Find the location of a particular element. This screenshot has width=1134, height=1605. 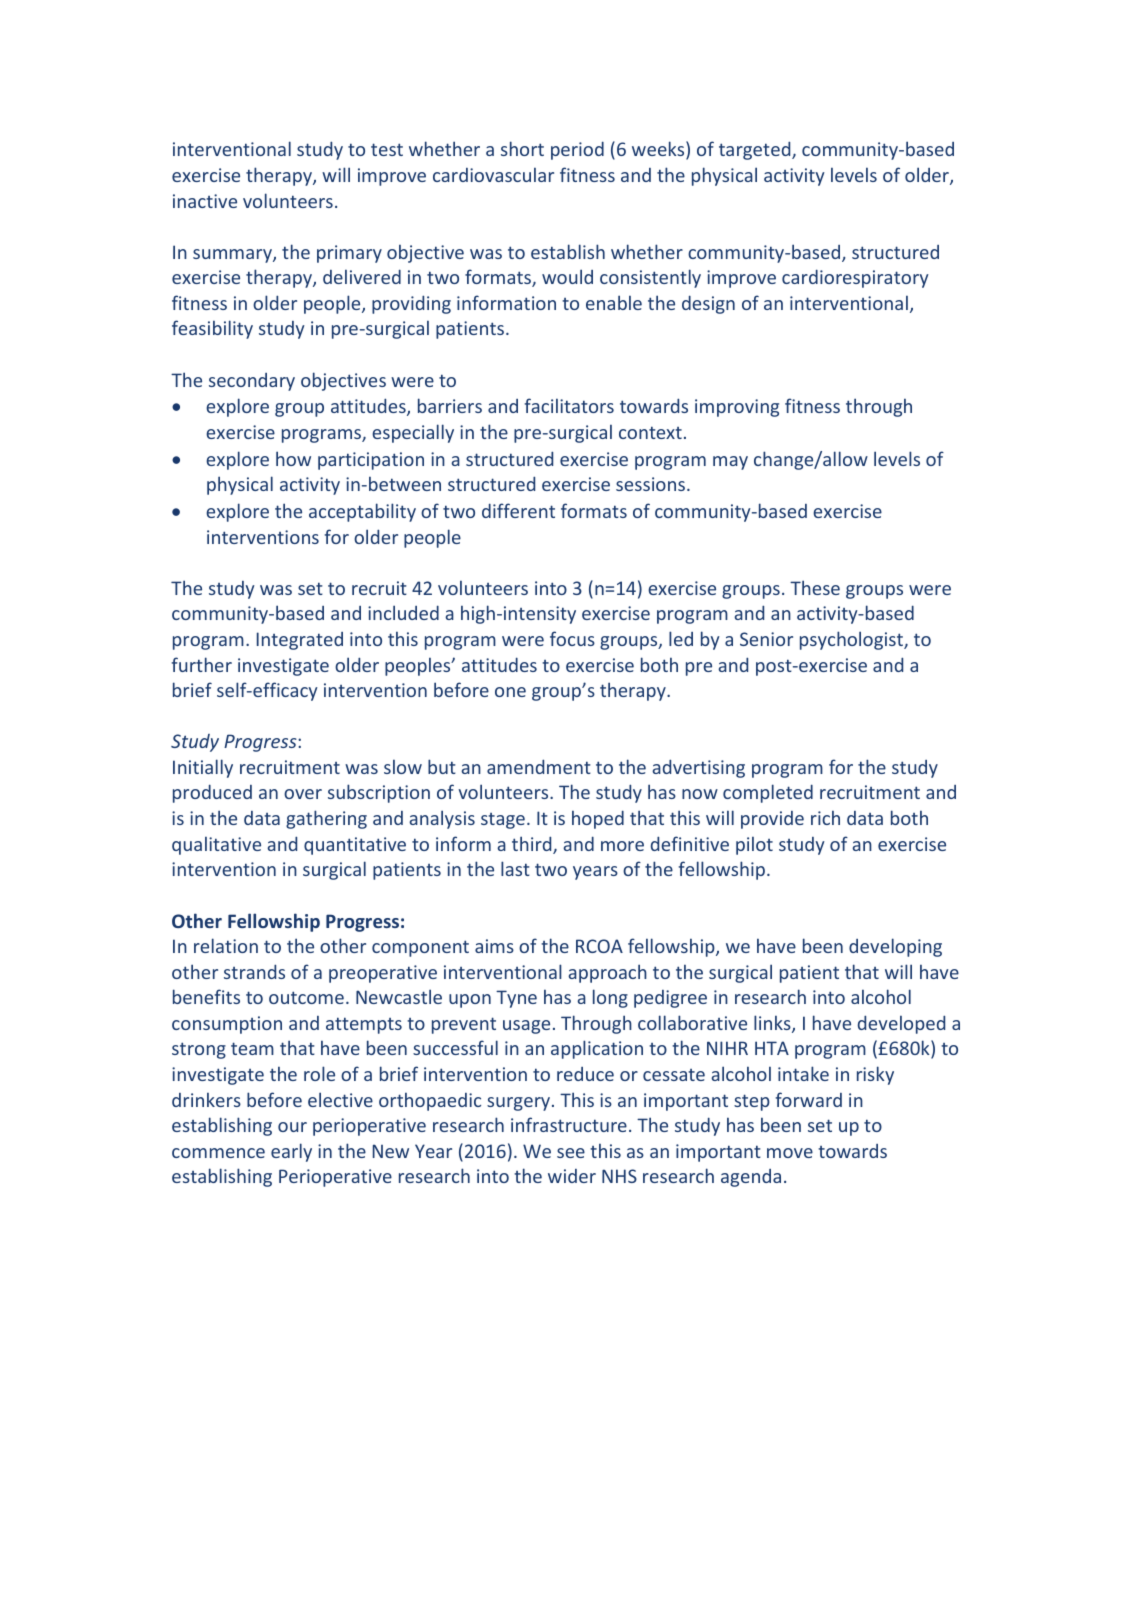

Integrated is located at coordinates (300, 641).
